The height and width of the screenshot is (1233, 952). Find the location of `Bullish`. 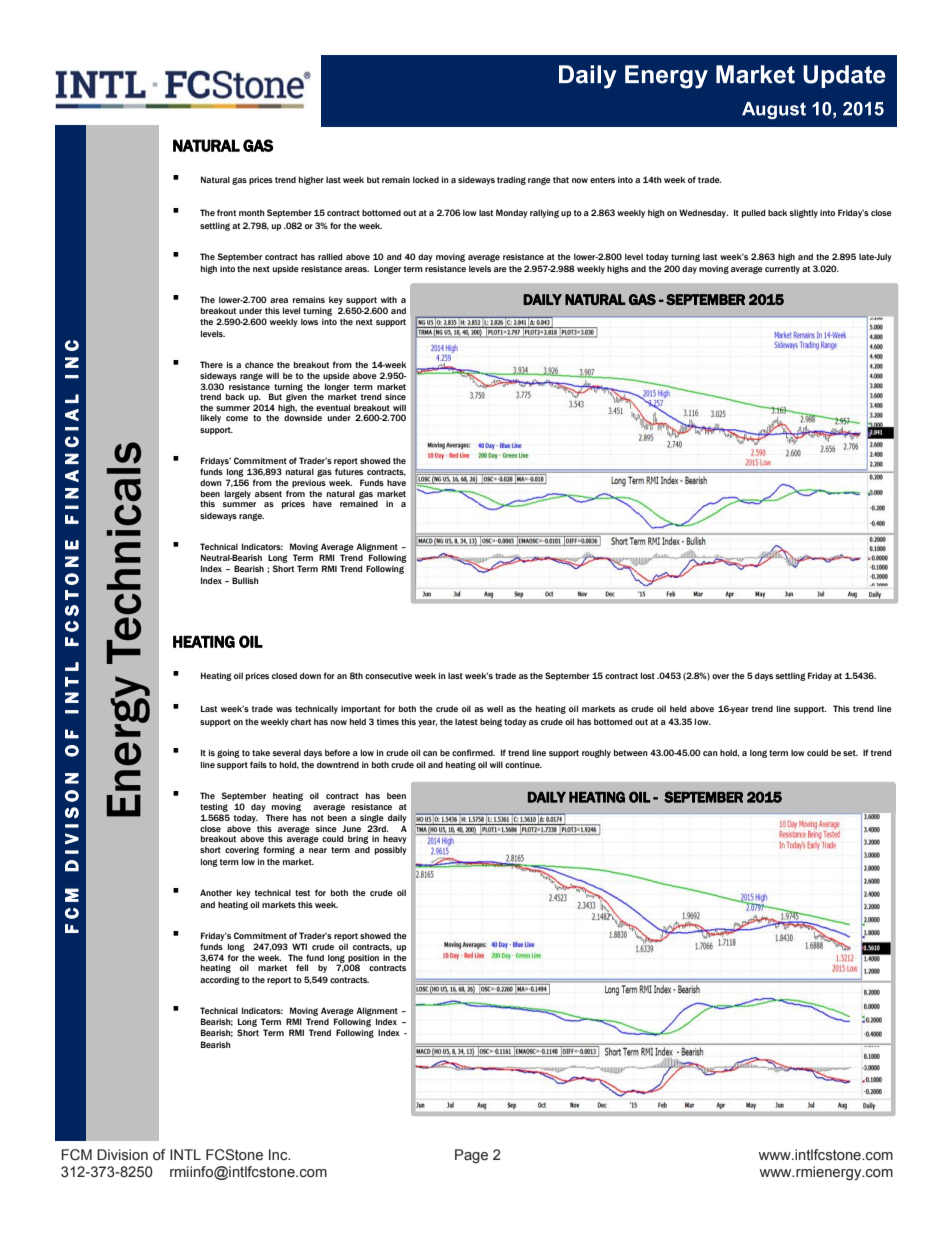

Bullish is located at coordinates (245, 580).
